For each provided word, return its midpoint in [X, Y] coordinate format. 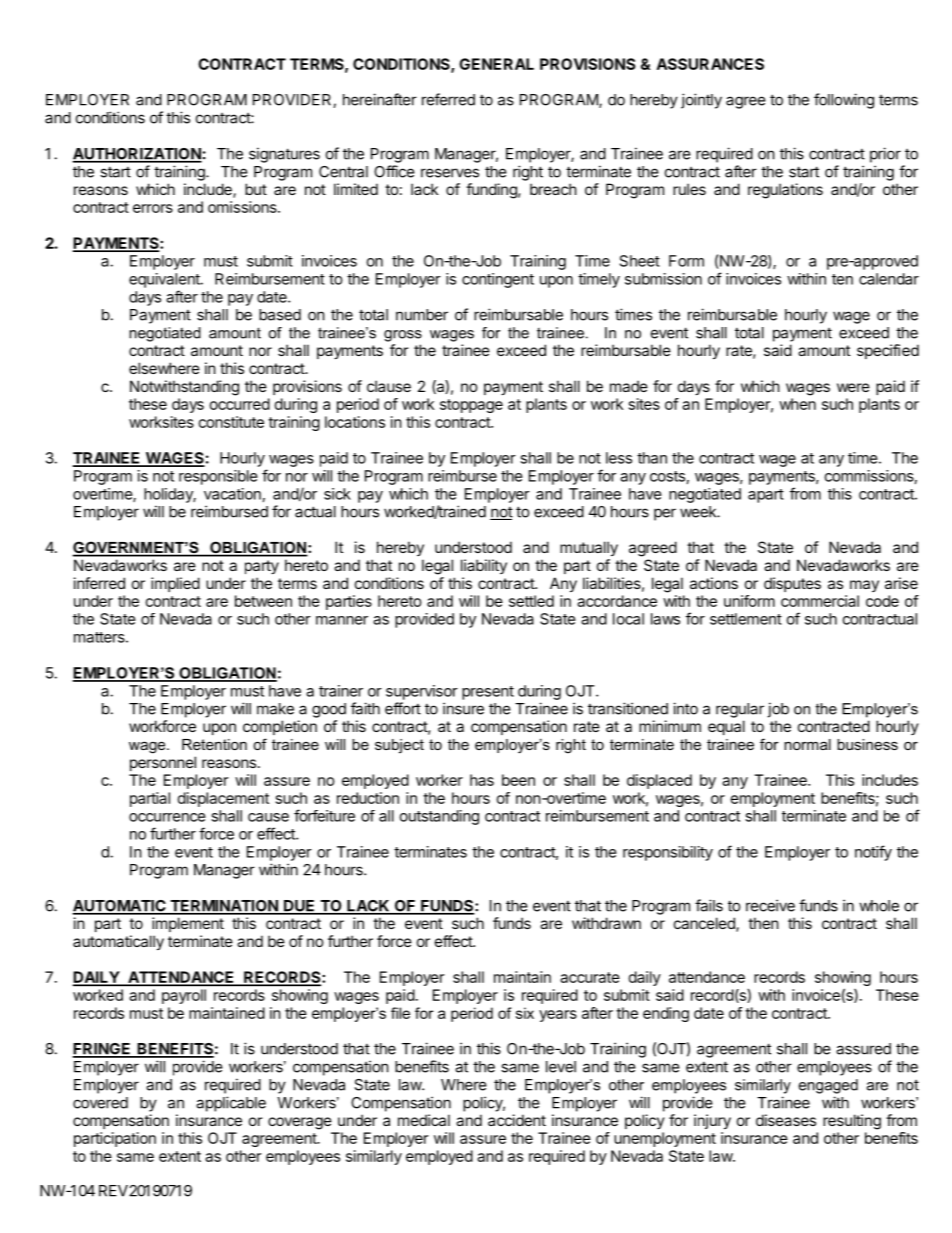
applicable [231, 1104]
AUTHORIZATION [137, 155]
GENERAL [496, 64]
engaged [828, 1086]
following [844, 101]
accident [517, 1120]
